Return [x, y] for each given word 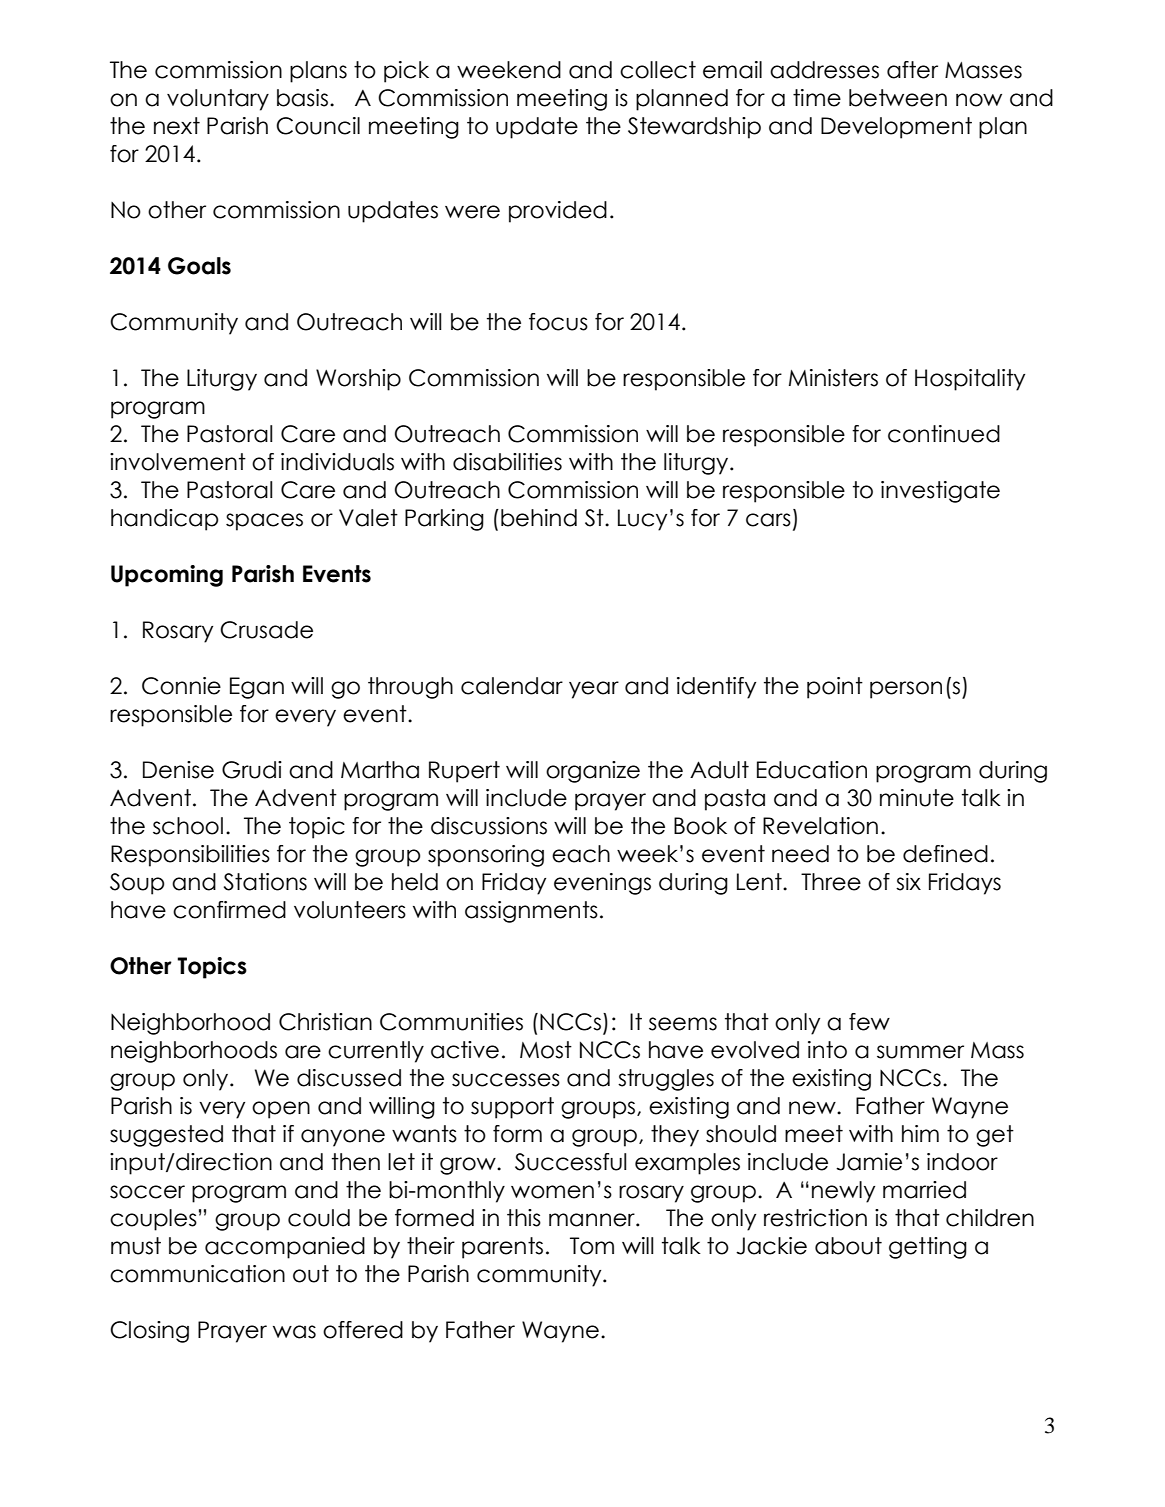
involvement [178, 462]
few [869, 1022]
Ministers [833, 378]
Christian [325, 1022]
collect [658, 70]
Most [546, 1050]
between [898, 98]
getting [928, 1248]
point [835, 688]
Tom [592, 1246]
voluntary [218, 100]
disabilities [507, 462]
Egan [257, 688]
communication [197, 1274]
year [594, 690]
